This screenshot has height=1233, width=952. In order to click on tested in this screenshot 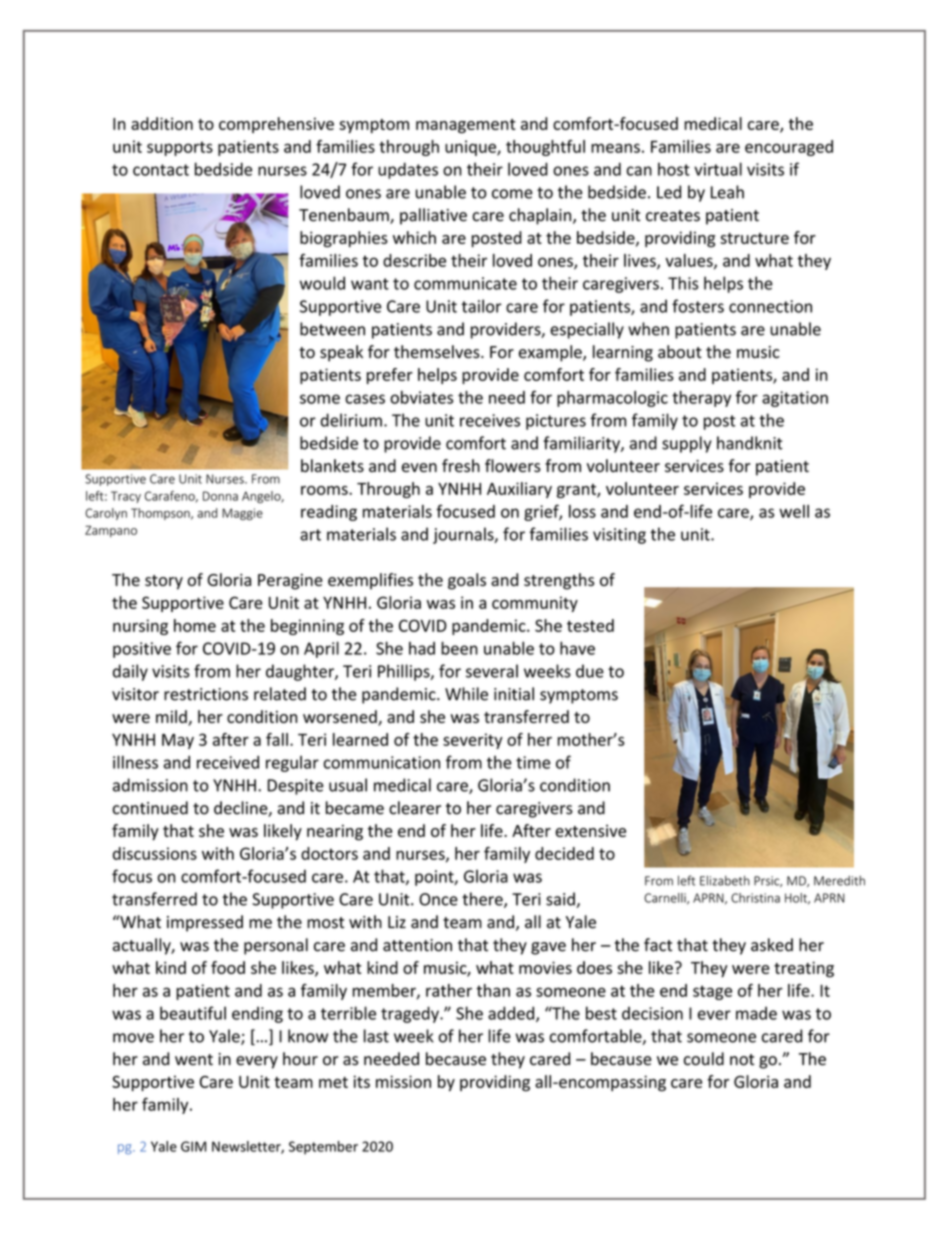, I will do `click(590, 625)`.
